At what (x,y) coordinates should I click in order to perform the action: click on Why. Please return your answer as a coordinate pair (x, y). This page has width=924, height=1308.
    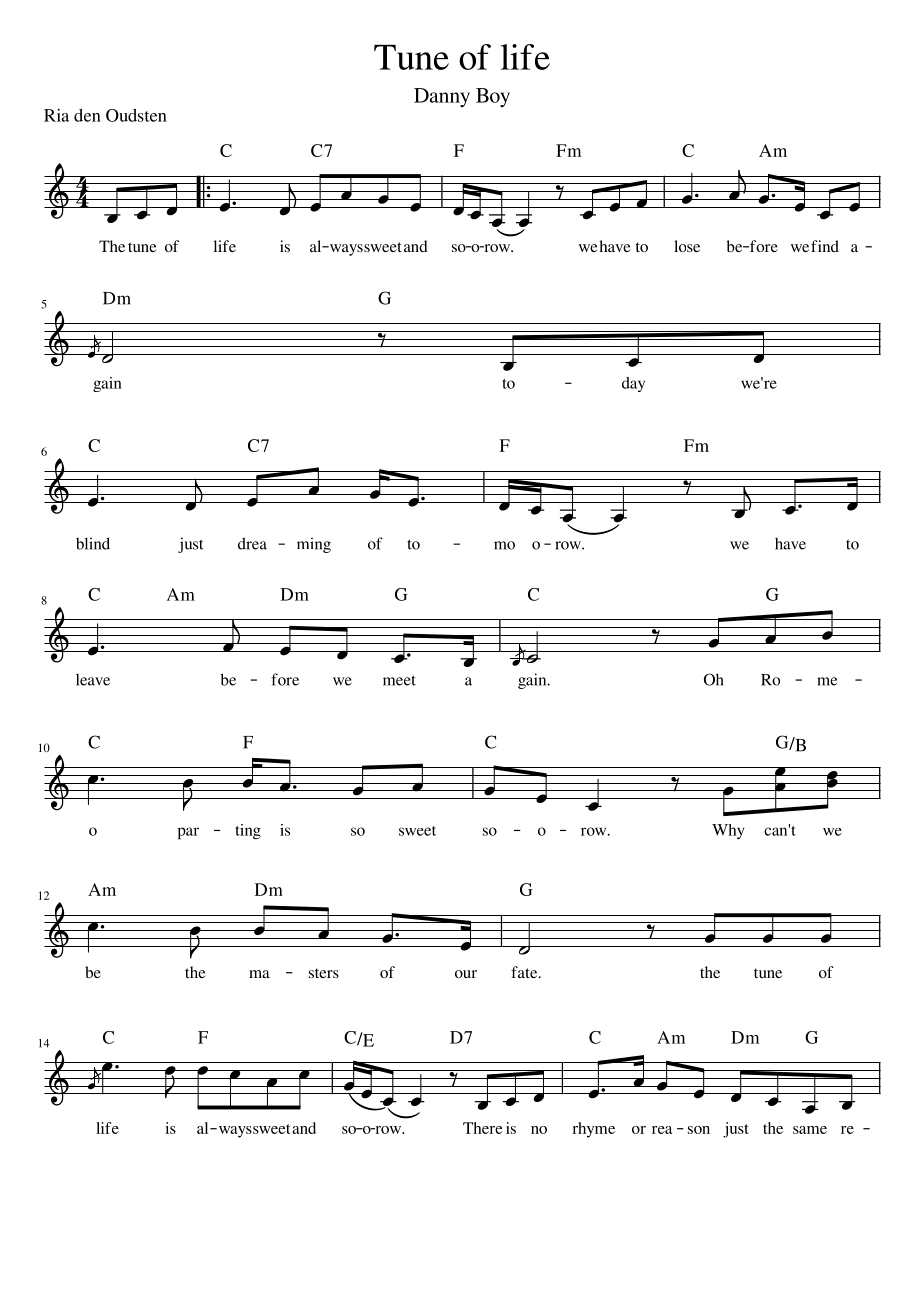
    Looking at the image, I should click on (728, 831).
